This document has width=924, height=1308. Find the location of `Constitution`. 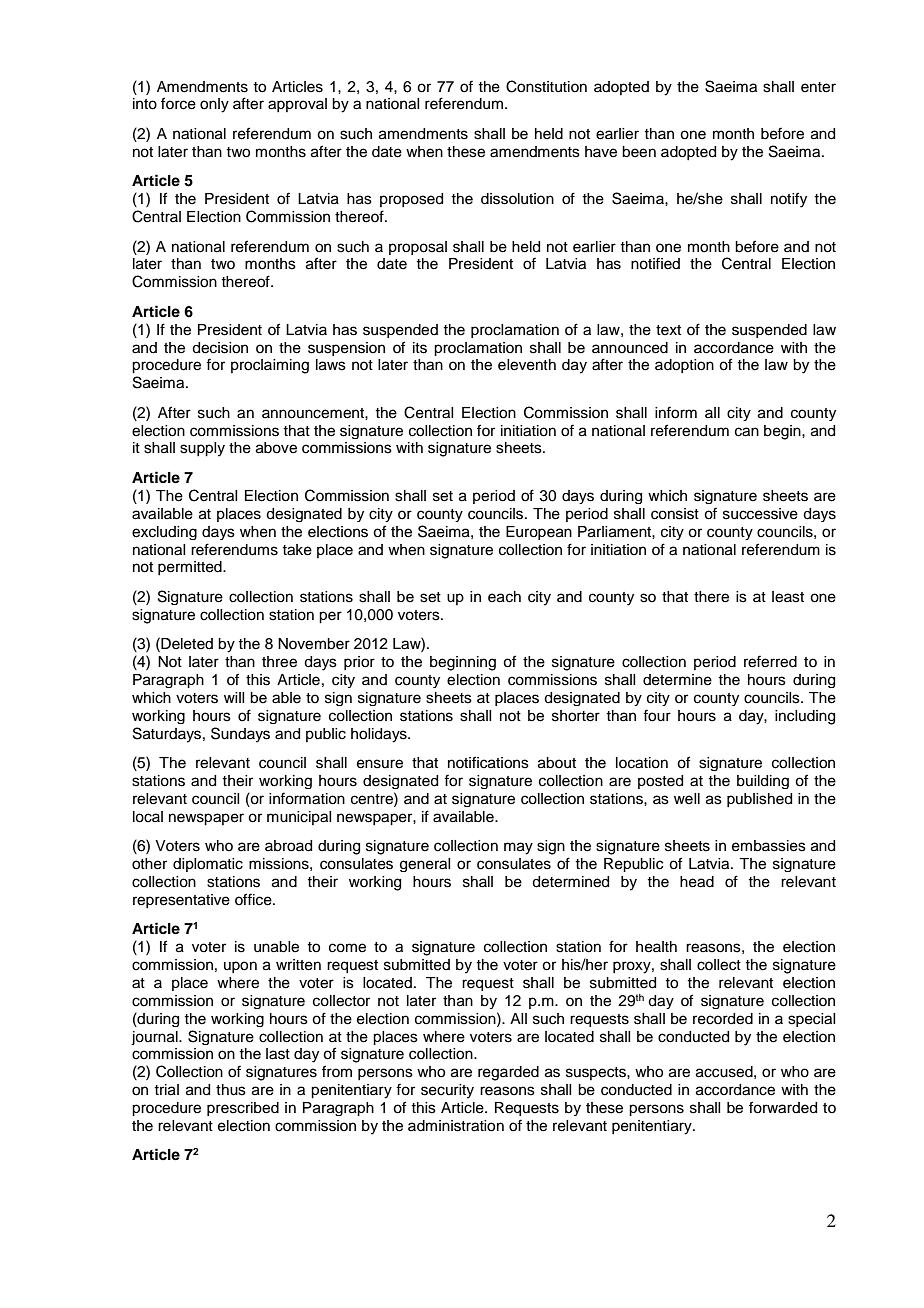

Constitution is located at coordinates (546, 86).
